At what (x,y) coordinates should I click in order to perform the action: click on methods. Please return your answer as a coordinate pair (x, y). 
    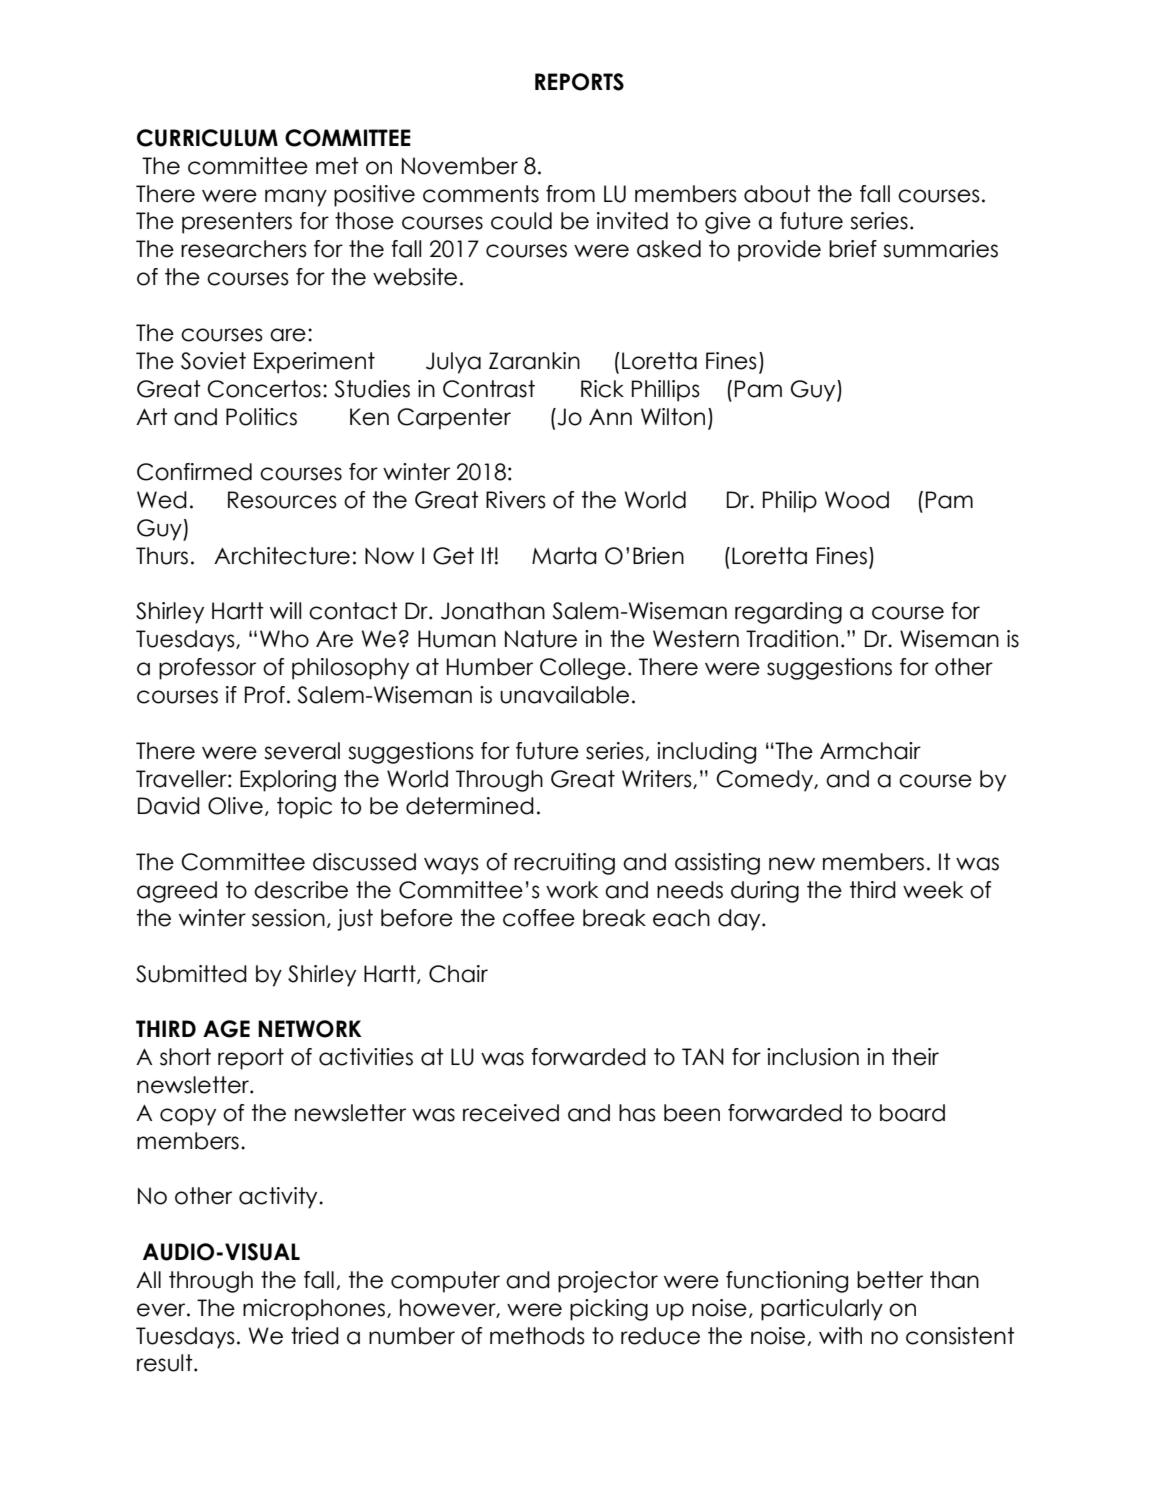
    Looking at the image, I should click on (537, 1336).
